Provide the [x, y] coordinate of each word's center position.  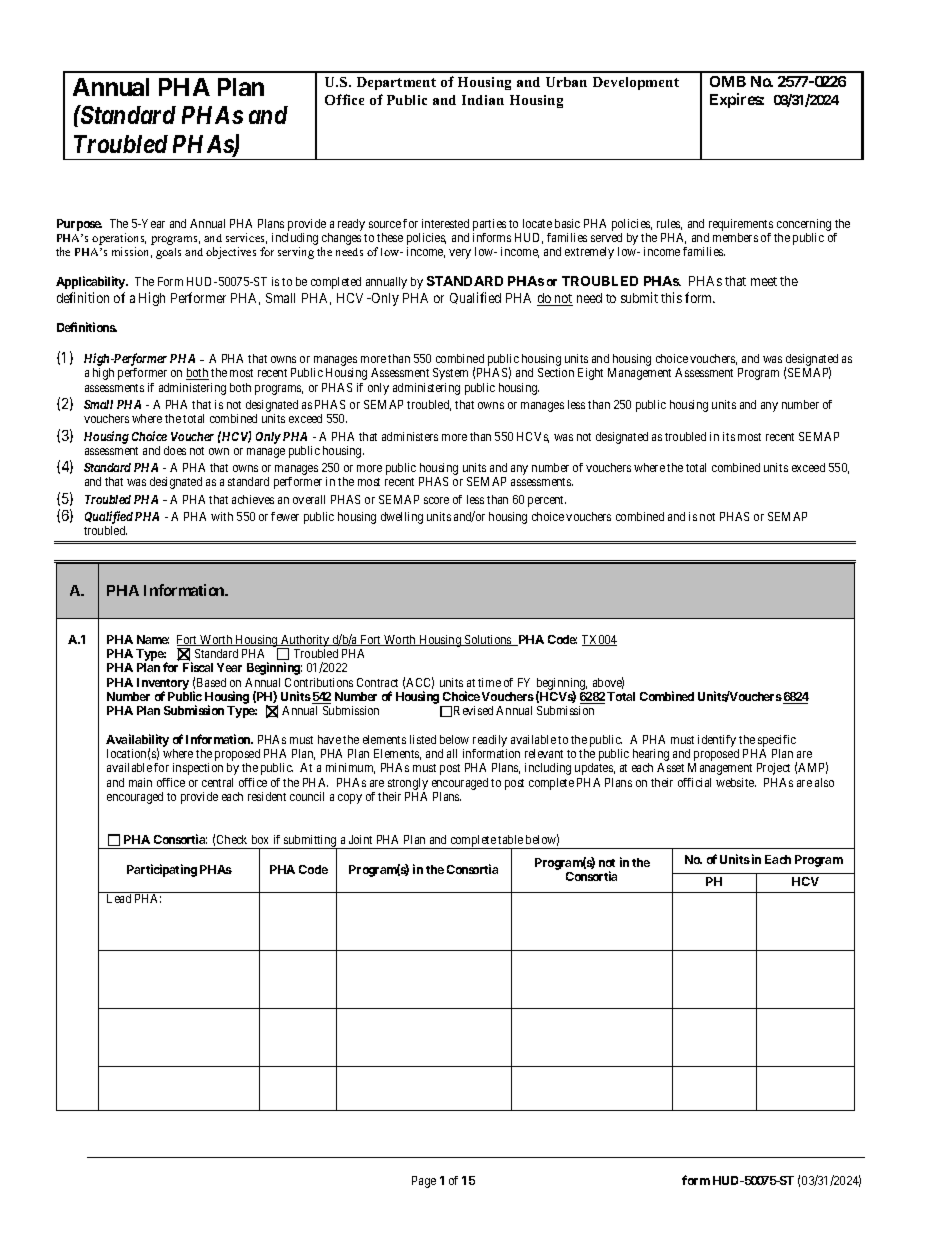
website [736, 782]
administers [410, 436]
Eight [590, 374]
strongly [408, 785]
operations [119, 240]
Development [636, 83]
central [217, 782]
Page [424, 1182]
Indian [483, 100]
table [510, 839]
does [175, 450]
